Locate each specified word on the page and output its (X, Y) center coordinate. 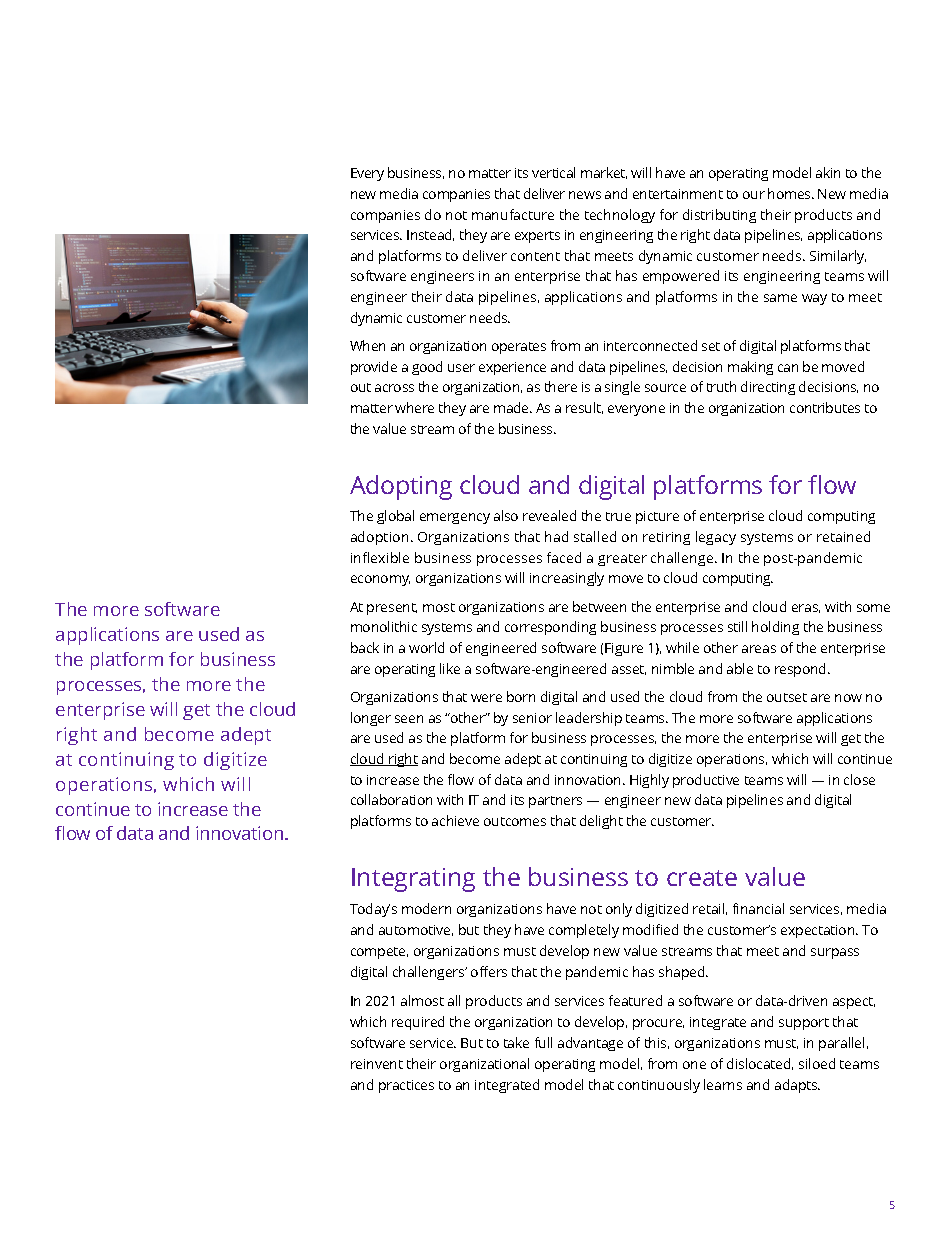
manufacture (513, 214)
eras (806, 608)
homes (790, 193)
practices (406, 1086)
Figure (624, 649)
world (426, 647)
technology (620, 216)
